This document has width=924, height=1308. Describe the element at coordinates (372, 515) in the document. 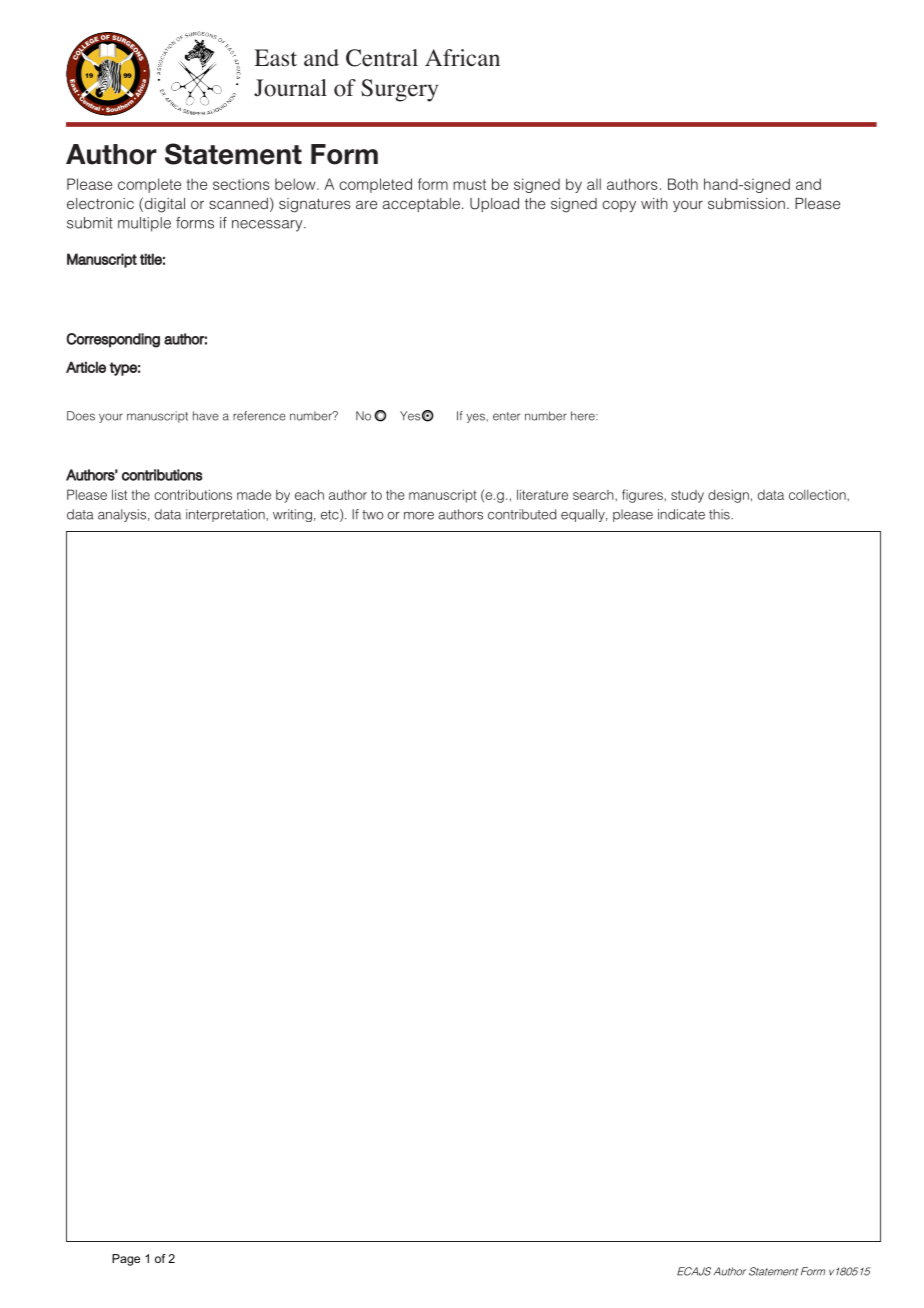

I see `two` at that location.
